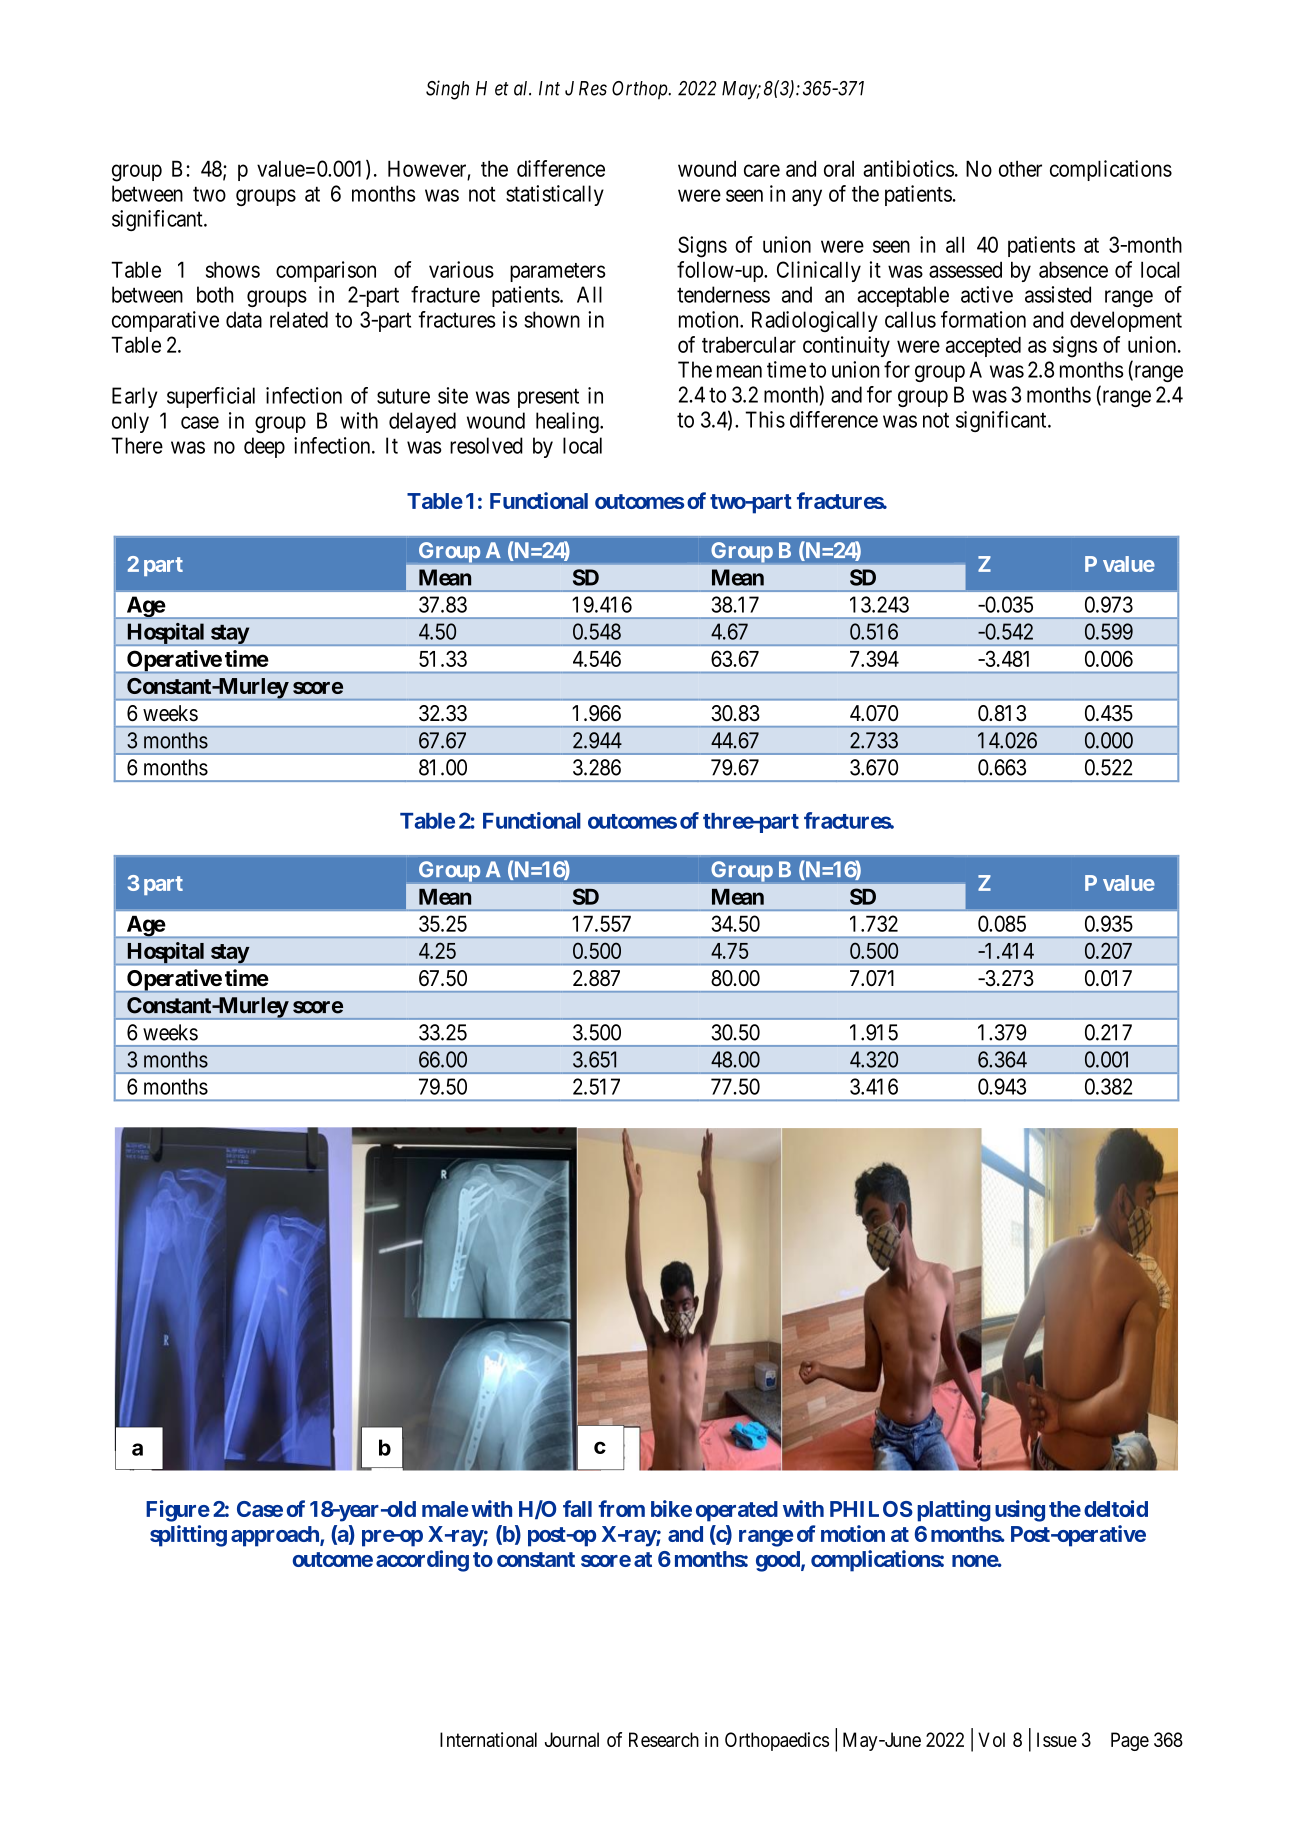 The height and width of the screenshot is (1828, 1293). I want to click on deep, so click(264, 447).
